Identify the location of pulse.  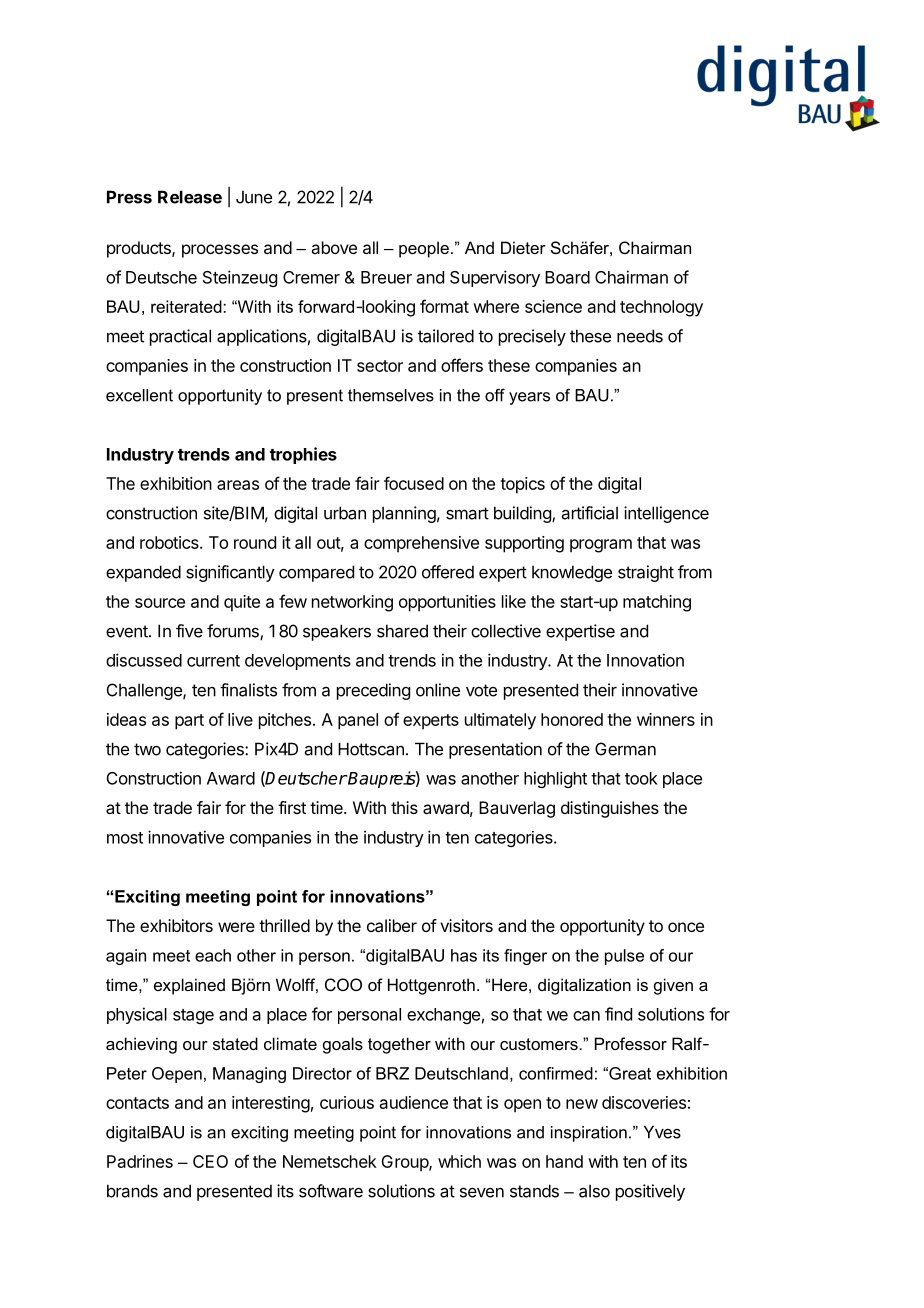
(624, 957).
